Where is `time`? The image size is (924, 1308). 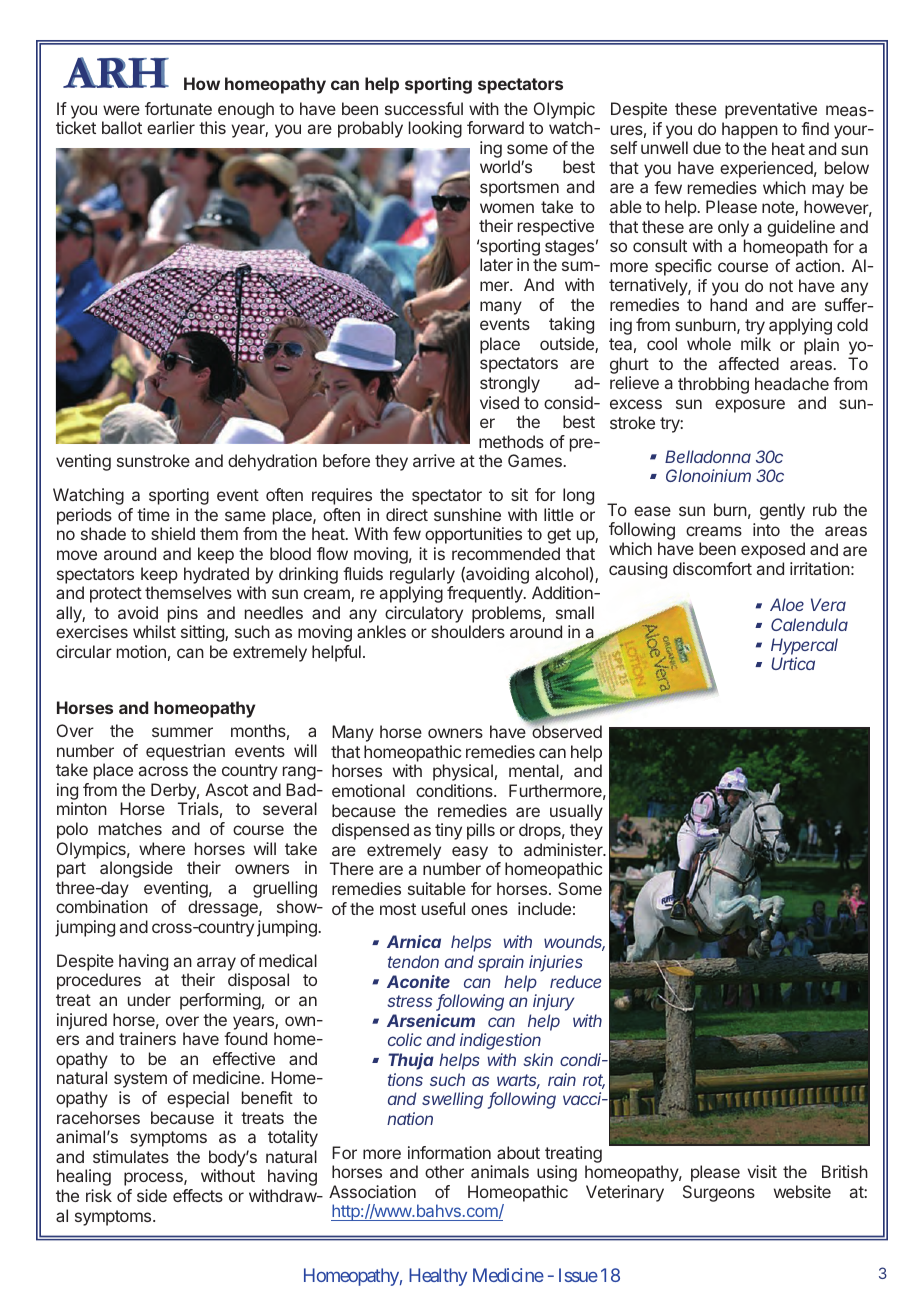 time is located at coordinates (153, 514).
